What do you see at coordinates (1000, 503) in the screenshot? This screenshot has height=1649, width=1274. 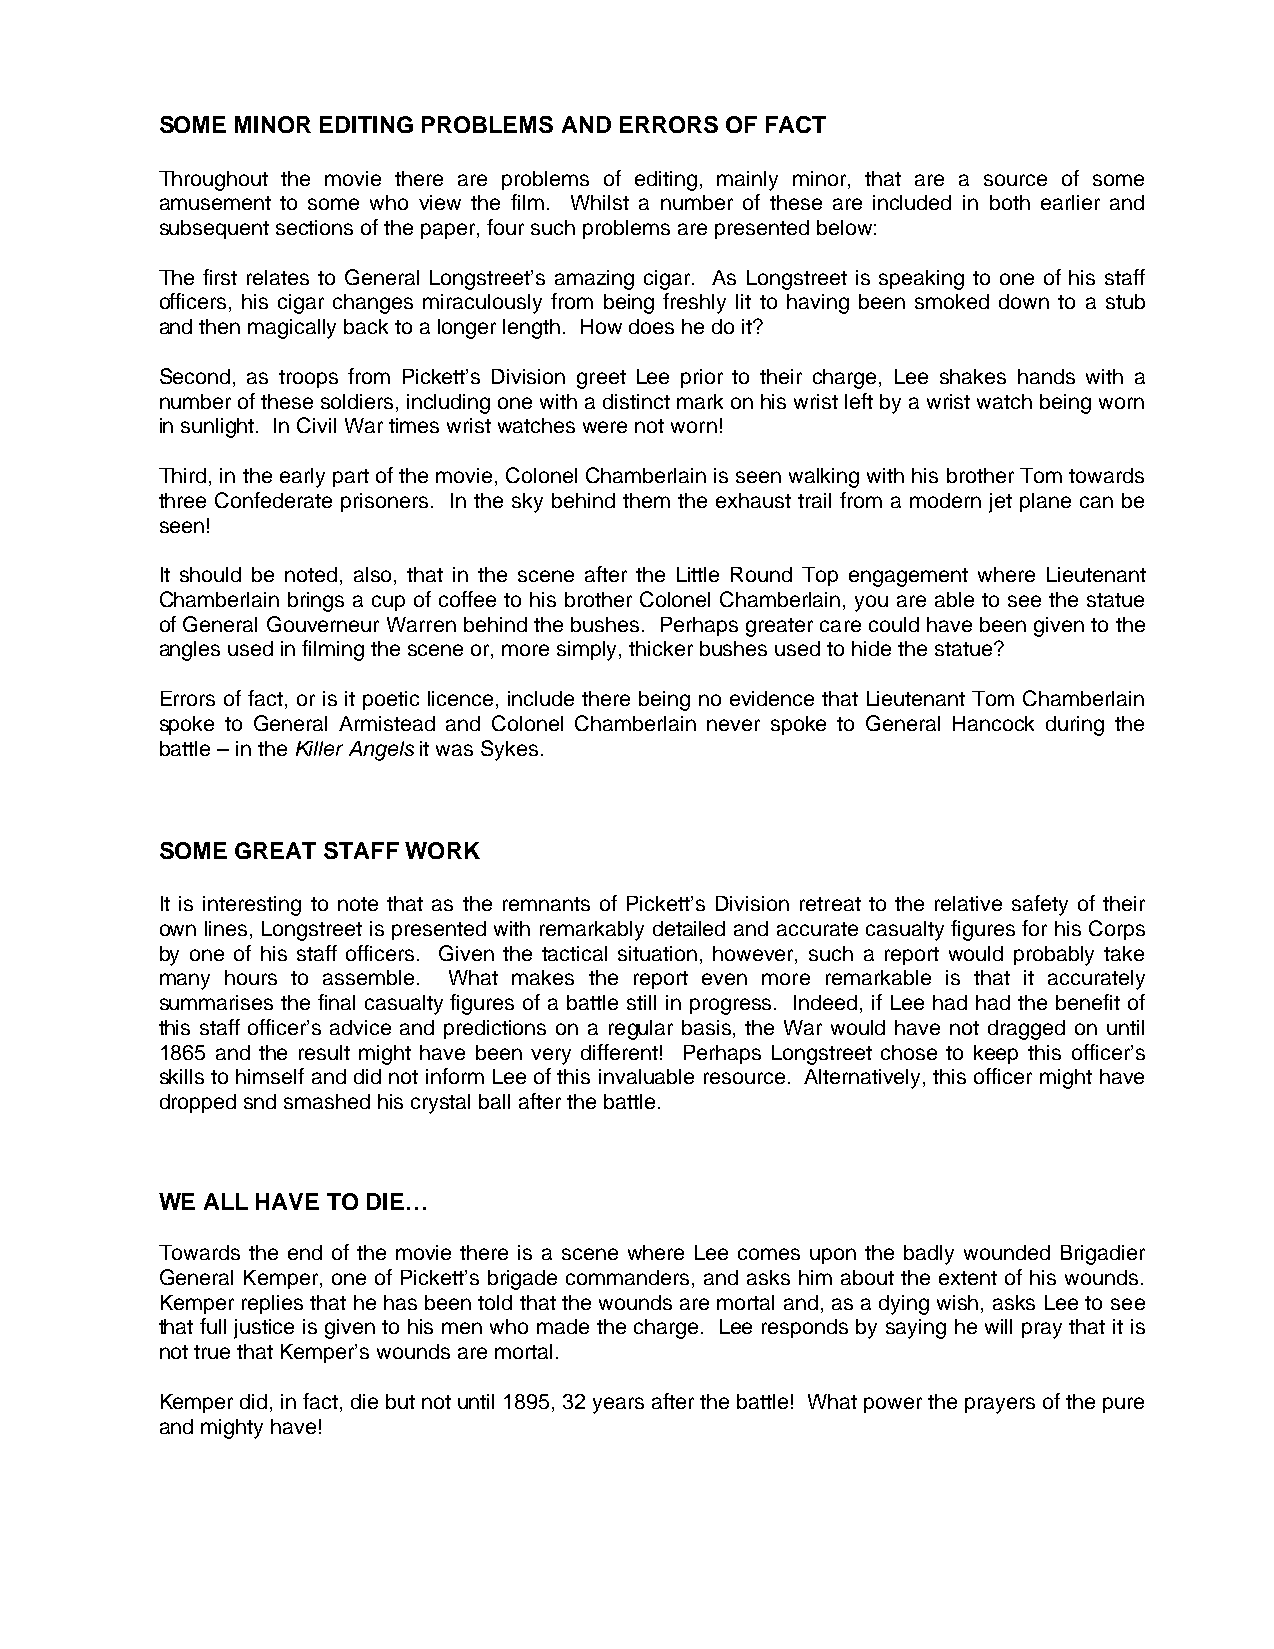 I see `jet` at bounding box center [1000, 503].
